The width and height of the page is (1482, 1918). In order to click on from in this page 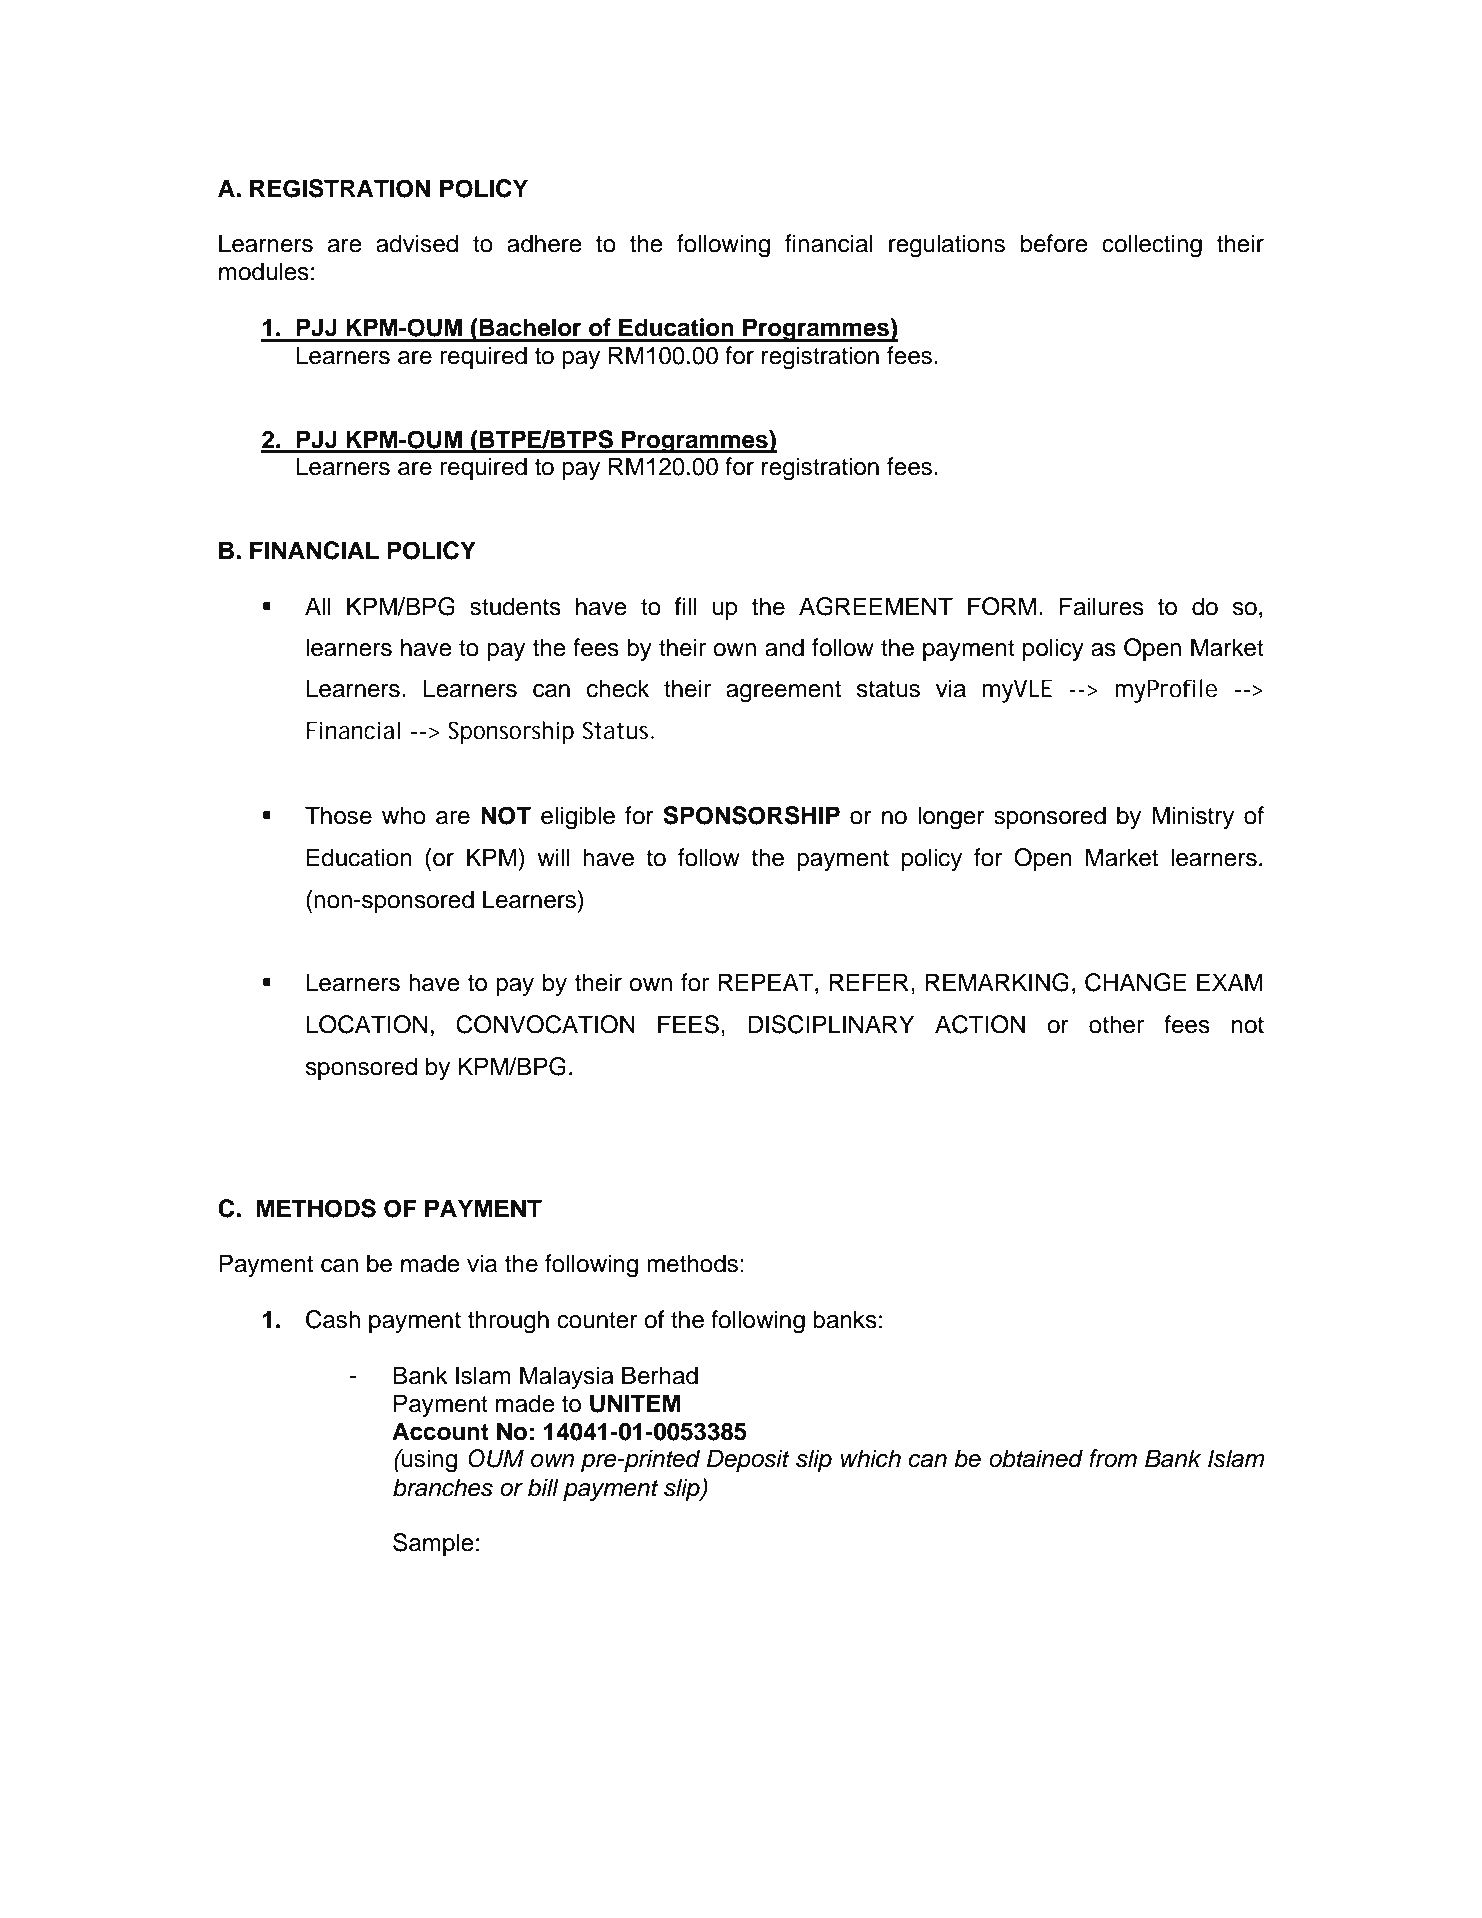, I will do `click(1113, 1458)`.
